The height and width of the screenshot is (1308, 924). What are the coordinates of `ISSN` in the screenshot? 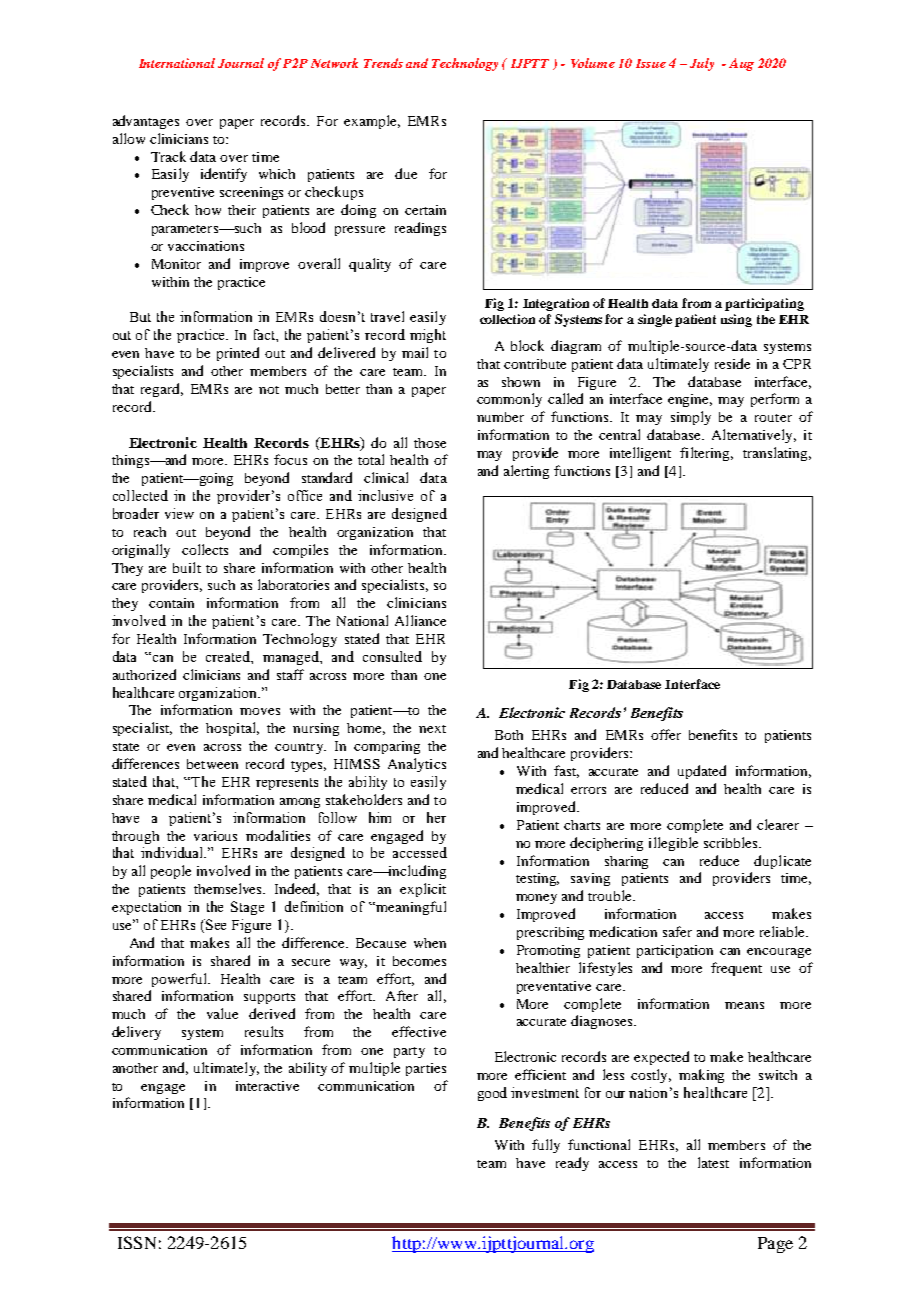 It's located at (137, 1242).
